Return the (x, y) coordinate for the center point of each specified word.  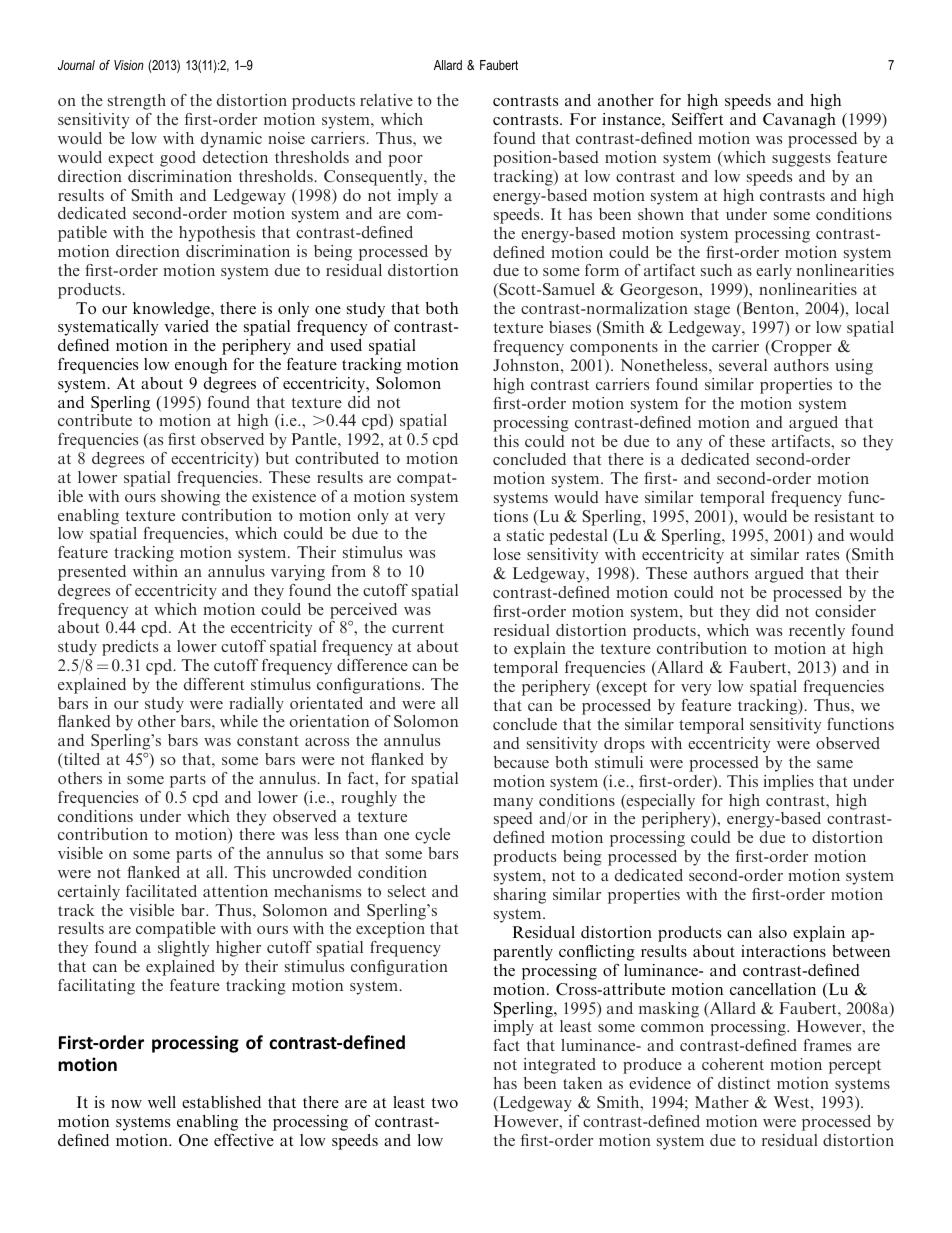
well (162, 1102)
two (445, 1103)
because (521, 762)
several (743, 365)
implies (789, 783)
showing (190, 498)
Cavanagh (799, 121)
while (239, 721)
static (525, 535)
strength (137, 102)
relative (386, 100)
